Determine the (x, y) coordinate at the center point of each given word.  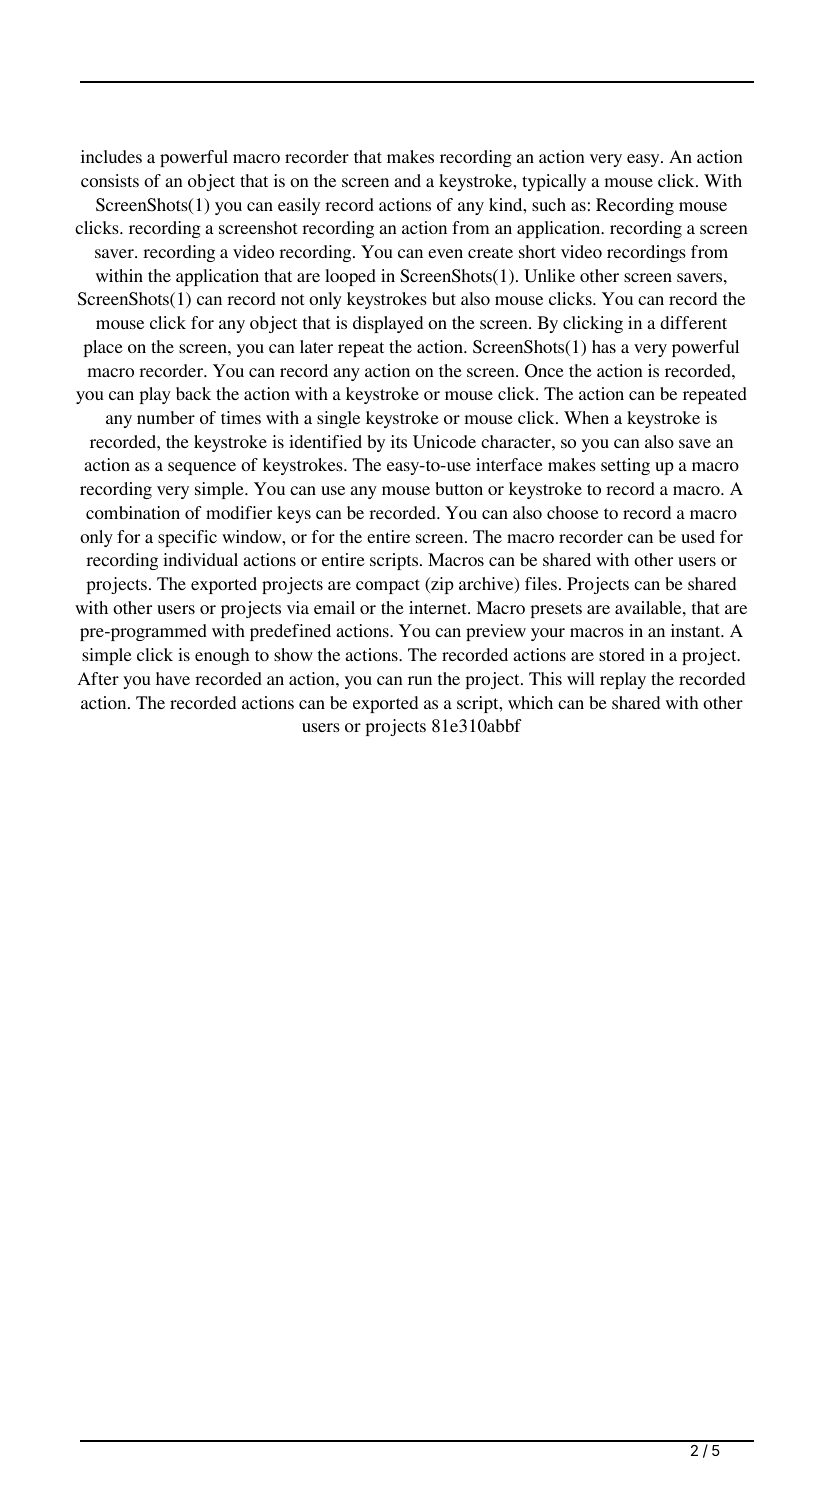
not (292, 299)
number (166, 417)
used (698, 536)
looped (350, 277)
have (173, 678)
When (586, 417)
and (407, 180)
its (399, 441)
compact (388, 586)
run (420, 680)
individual (200, 559)
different (693, 322)
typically (554, 182)
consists (110, 180)
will (581, 678)
